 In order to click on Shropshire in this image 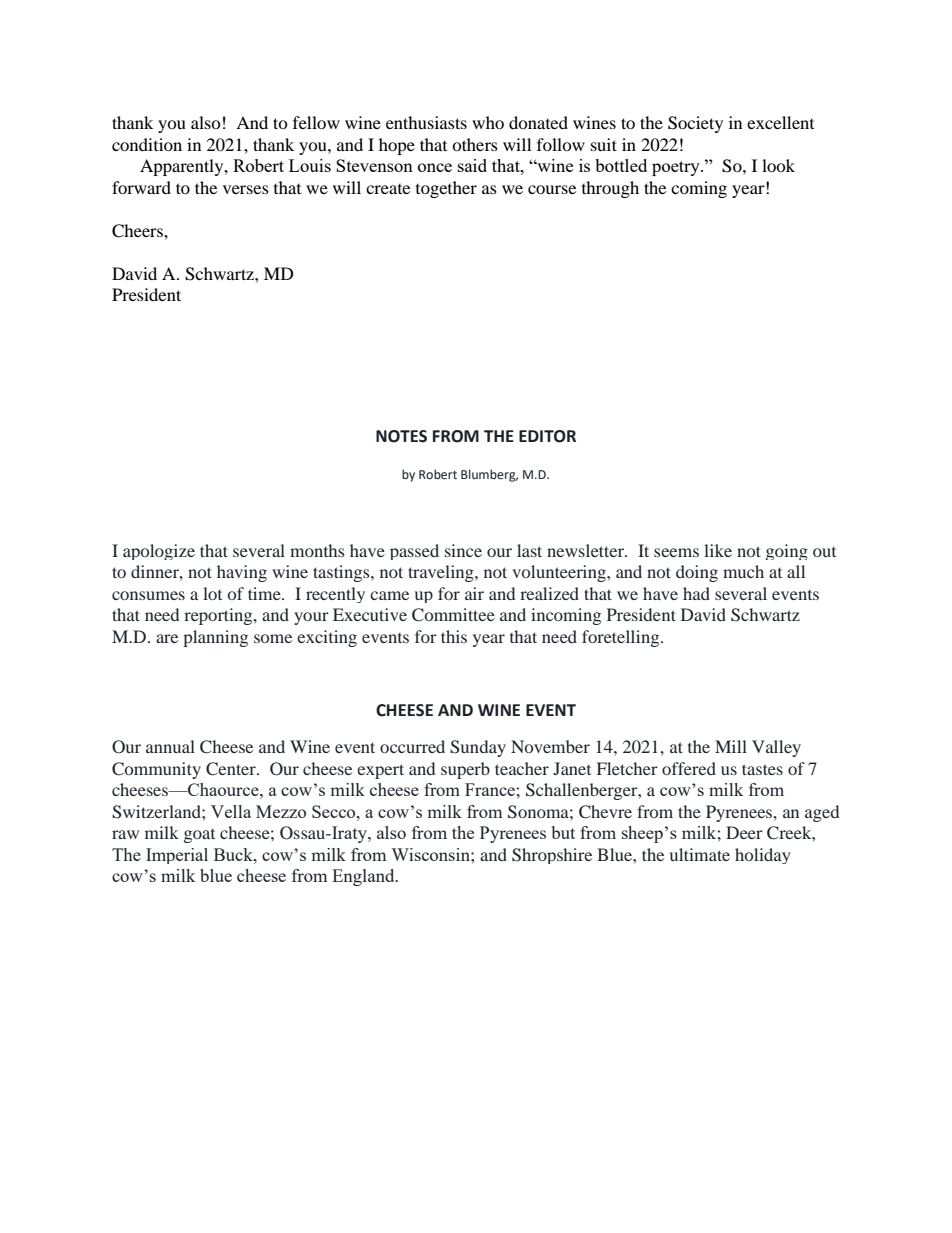, I will do `click(552, 856)`.
